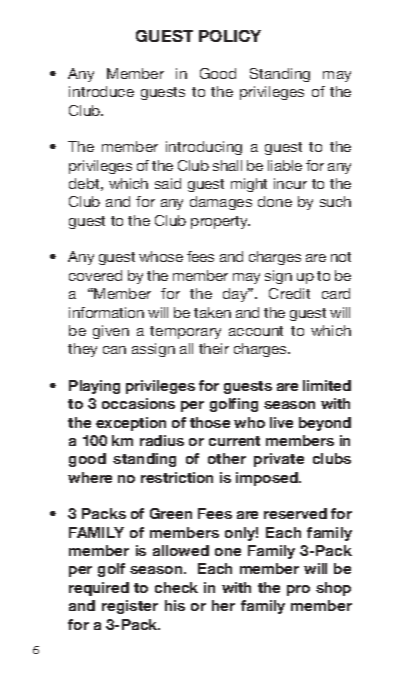  Describe the element at coordinates (212, 312) in the image. I see `taken` at that location.
